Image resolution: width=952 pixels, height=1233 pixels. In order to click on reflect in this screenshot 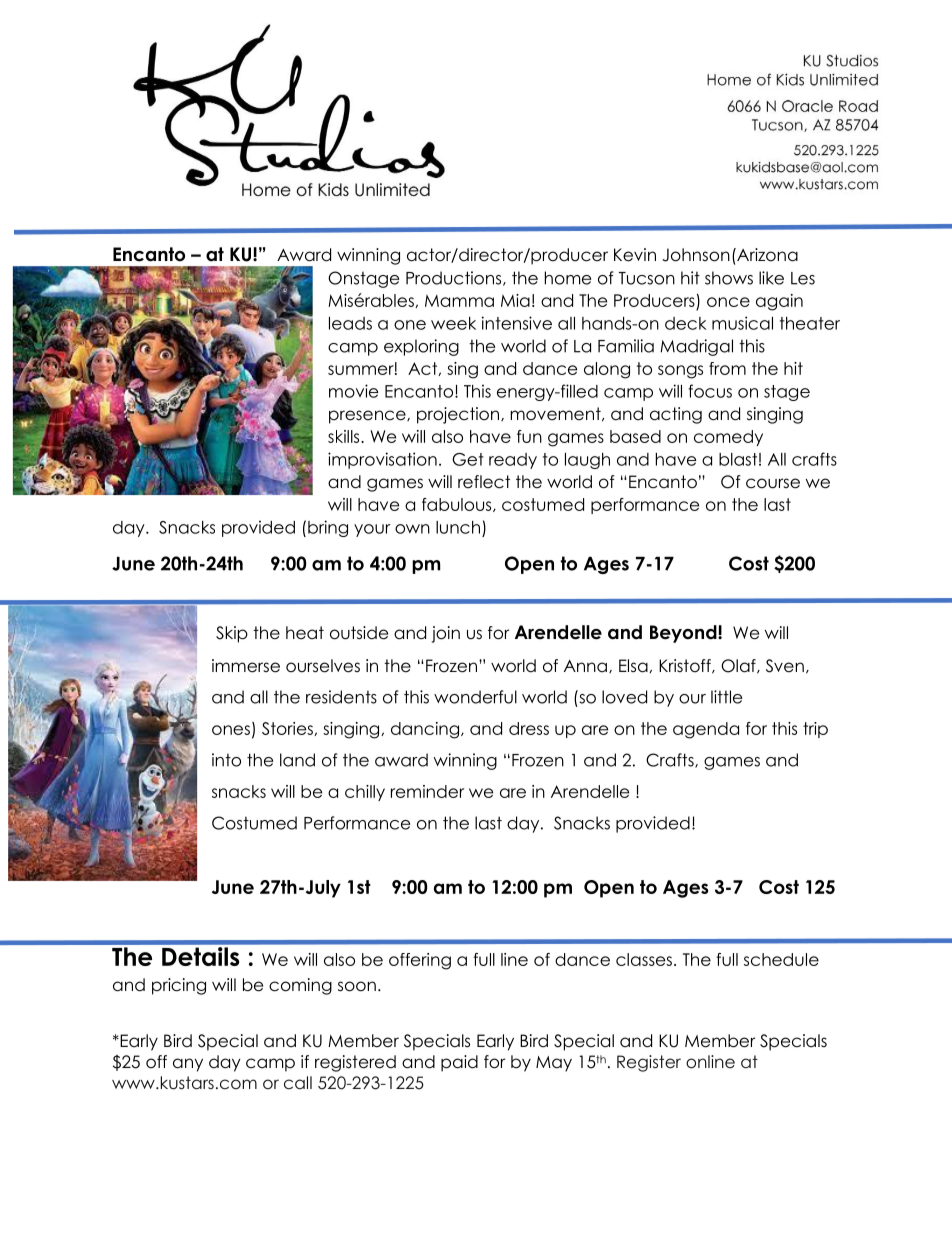, I will do `click(484, 482)`.
